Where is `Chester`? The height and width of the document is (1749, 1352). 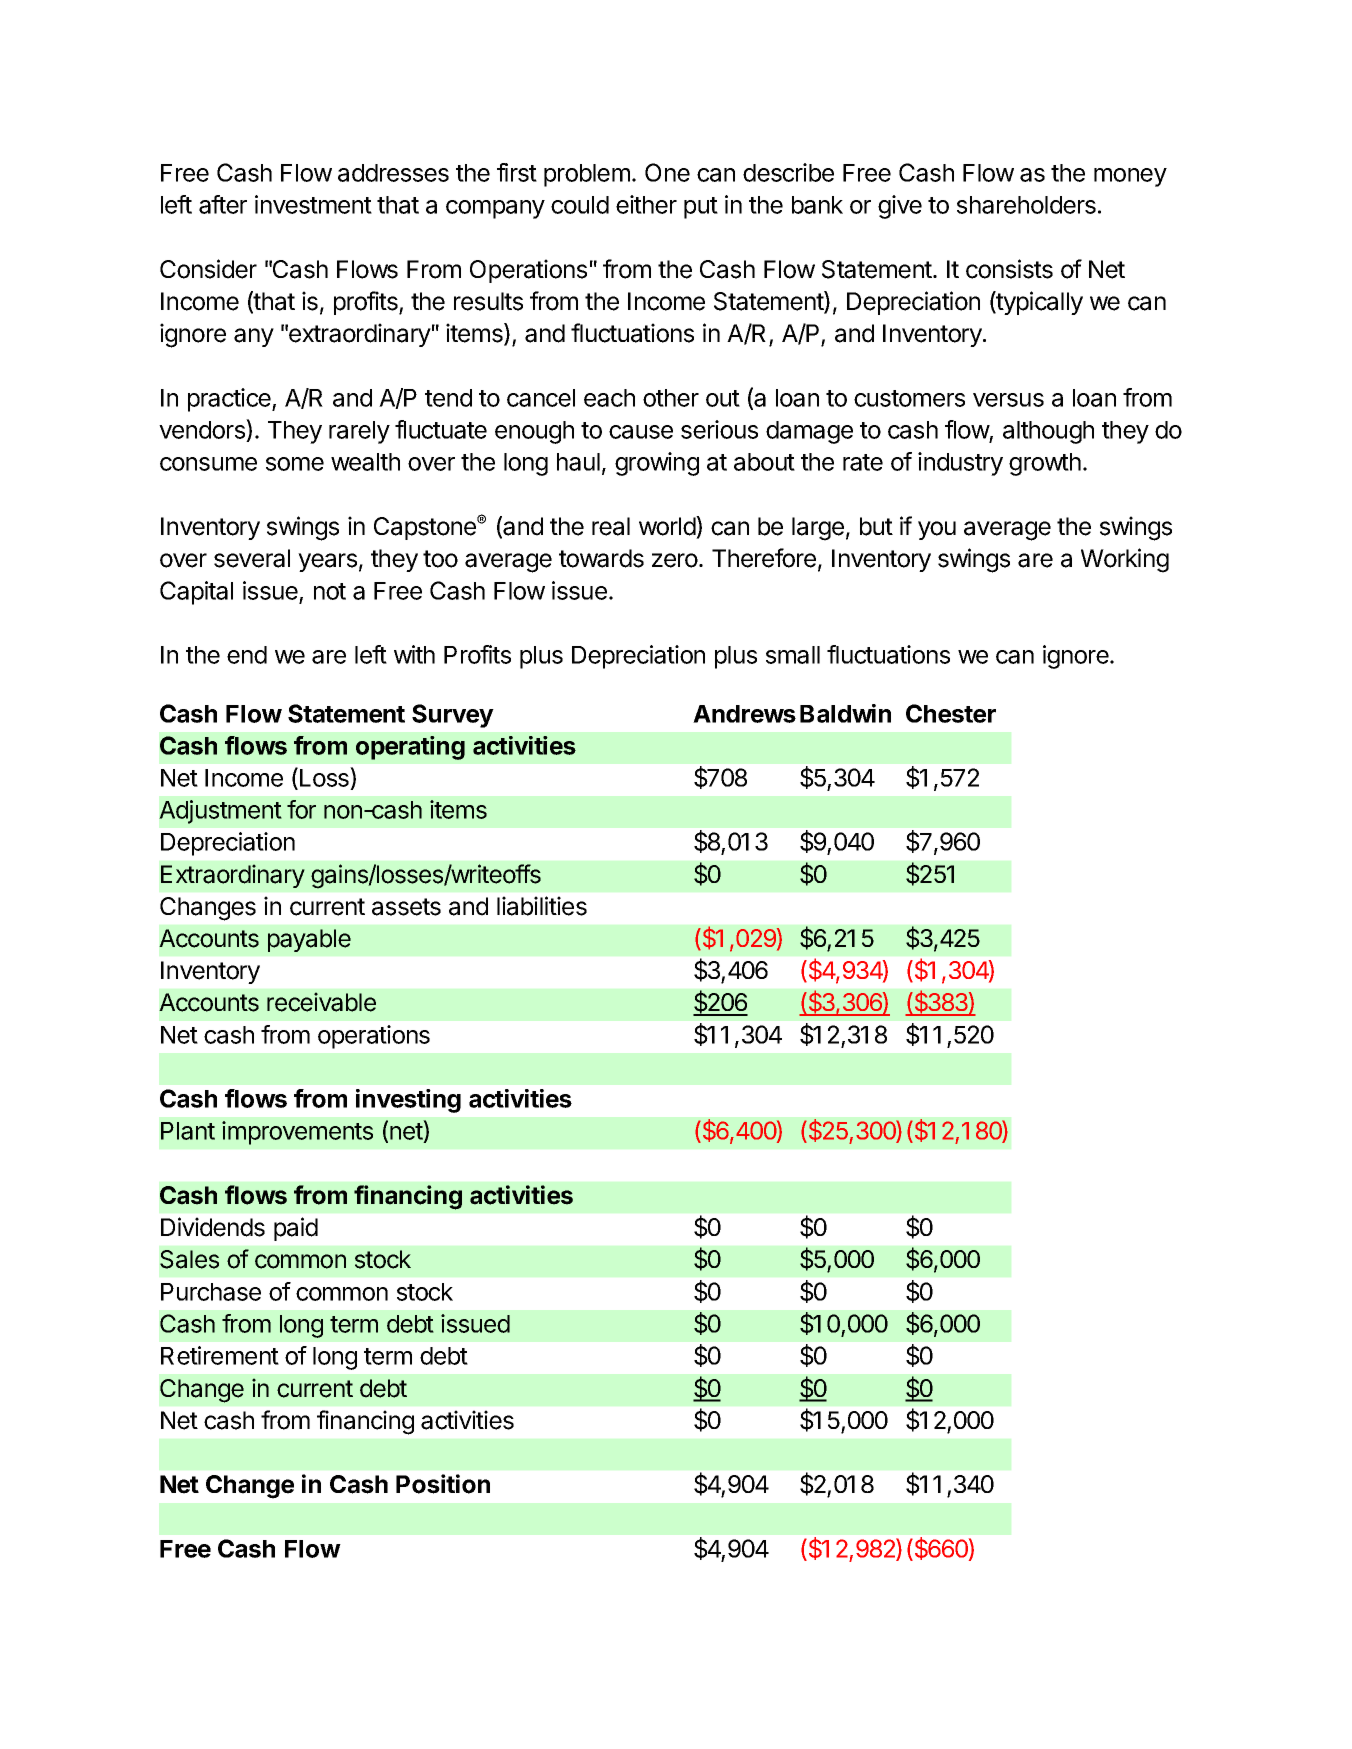 Chester is located at coordinates (951, 713).
